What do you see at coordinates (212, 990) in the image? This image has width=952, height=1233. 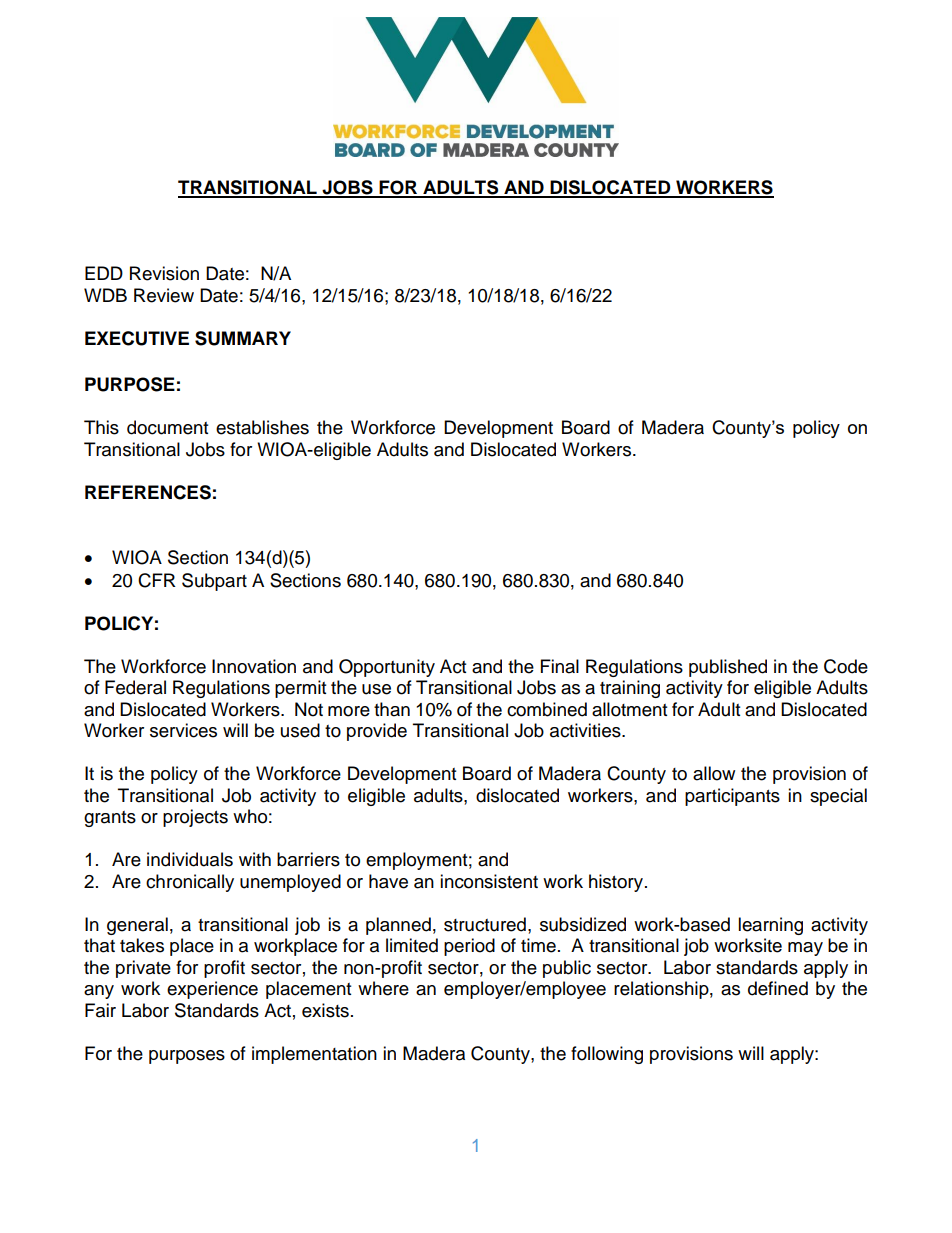 I see `experience` at bounding box center [212, 990].
